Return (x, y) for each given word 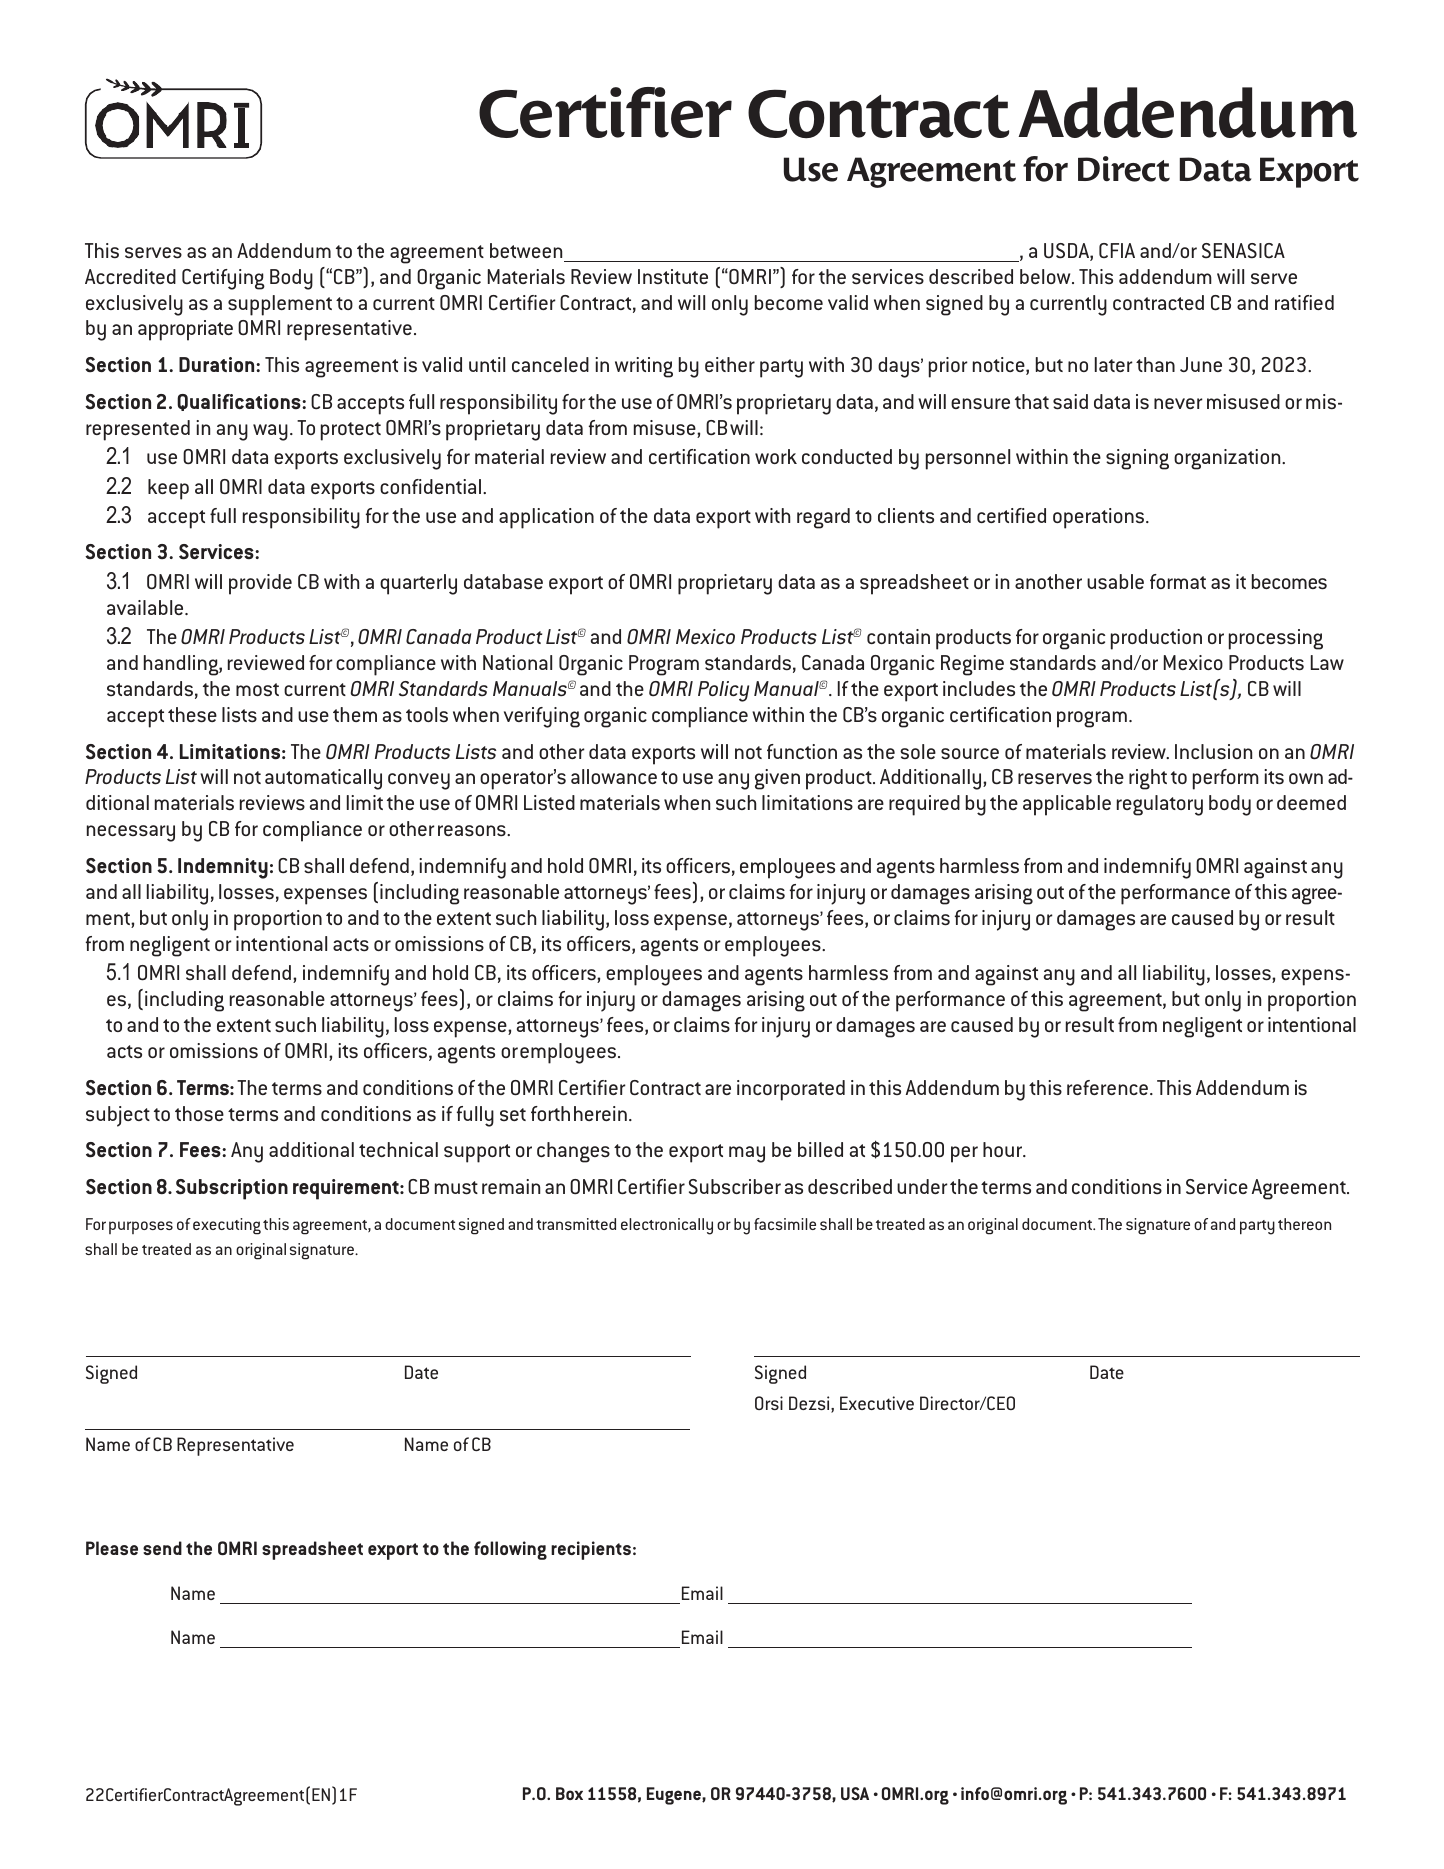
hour (1003, 1149)
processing (1276, 639)
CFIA (1117, 250)
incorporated (791, 1090)
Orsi (769, 1403)
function (802, 751)
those (199, 1114)
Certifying (223, 279)
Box (569, 1793)
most (257, 690)
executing (227, 1226)
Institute (673, 276)
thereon (1304, 1224)
